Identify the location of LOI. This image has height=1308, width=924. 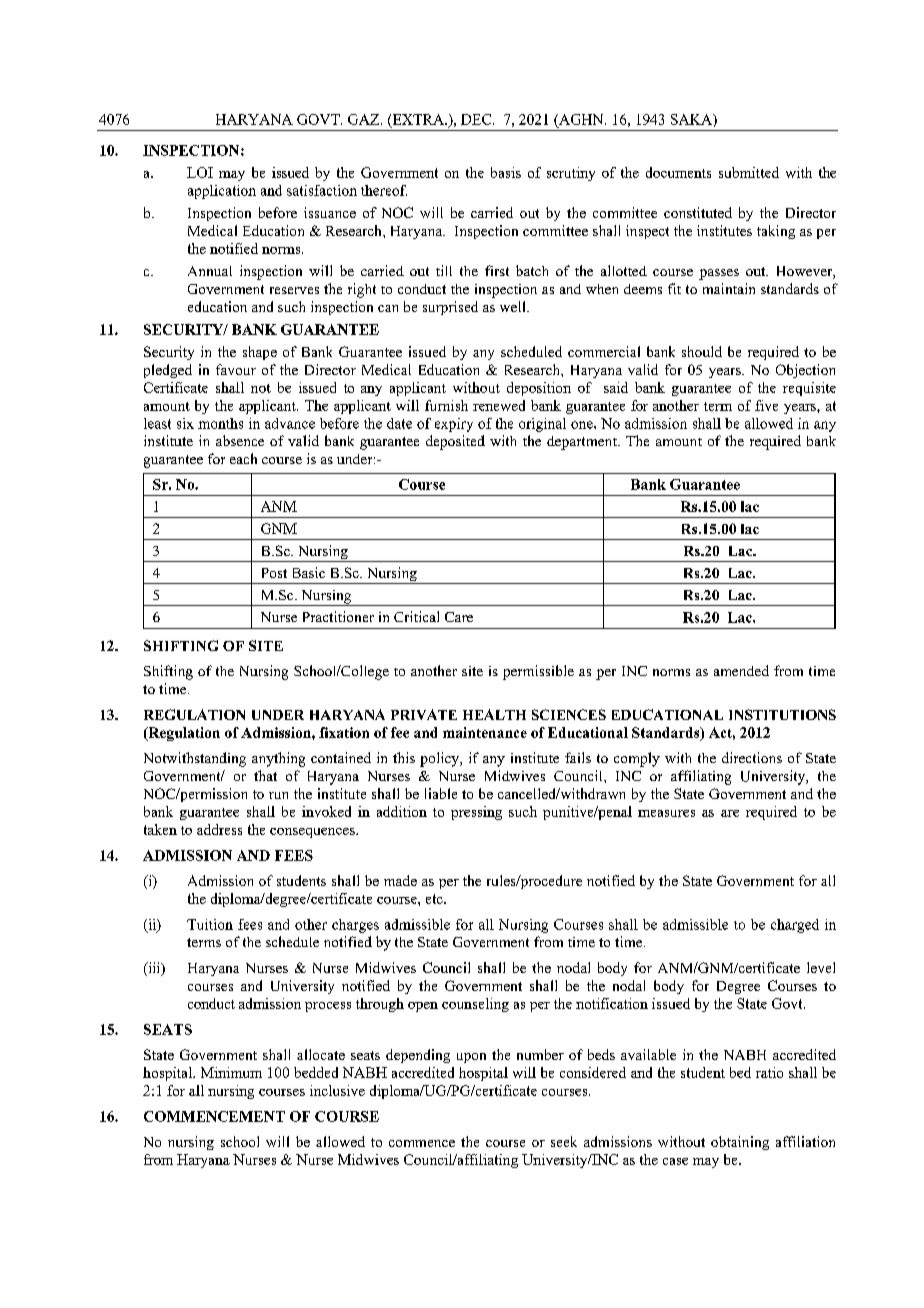
(200, 172).
